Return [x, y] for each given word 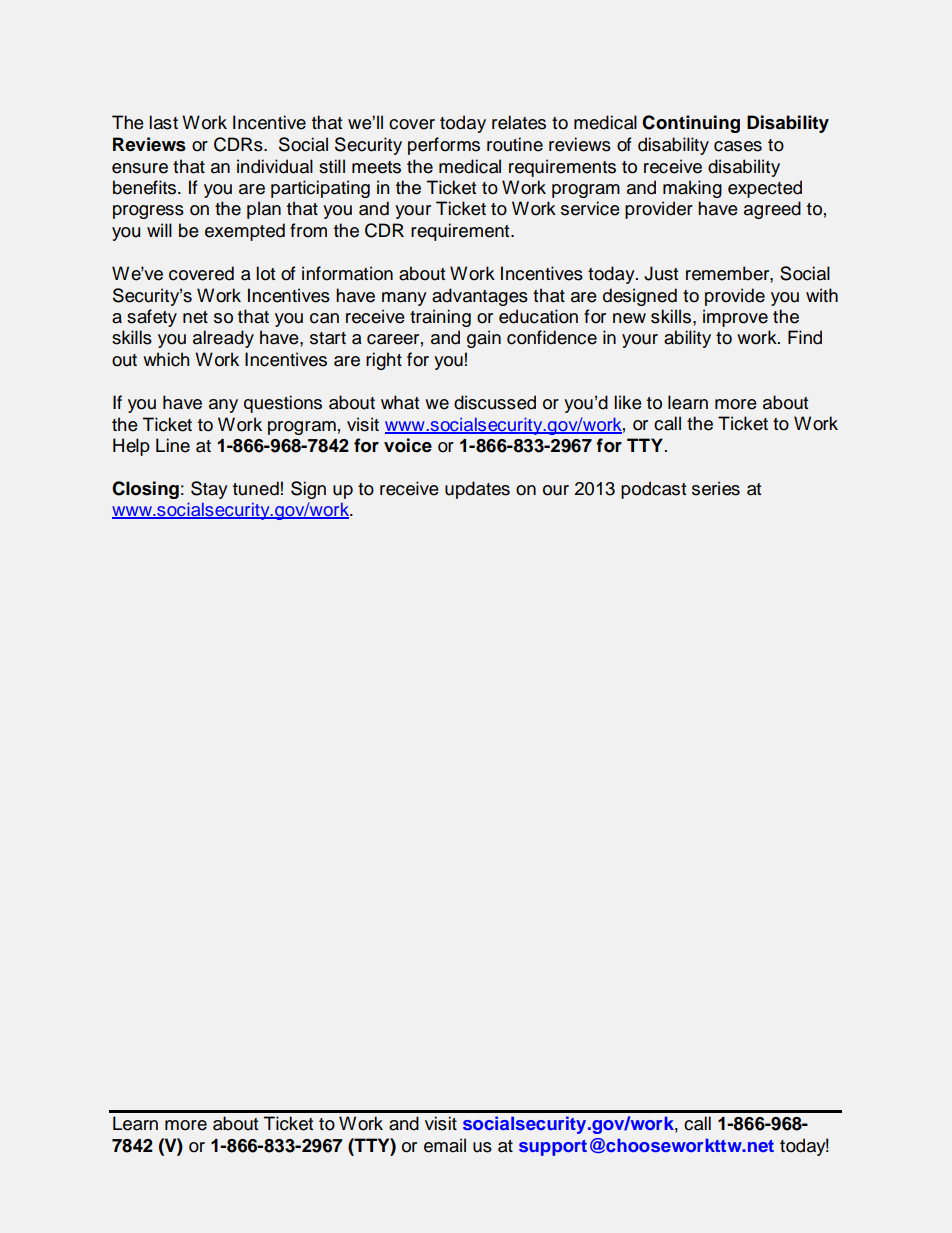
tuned [256, 488]
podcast [653, 490]
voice [408, 445]
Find [805, 337]
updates [477, 490]
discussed [495, 402]
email [445, 1145]
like [628, 402]
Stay [209, 490]
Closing [145, 490]
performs [444, 146]
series [716, 488]
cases [738, 146]
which [166, 359]
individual [275, 166]
